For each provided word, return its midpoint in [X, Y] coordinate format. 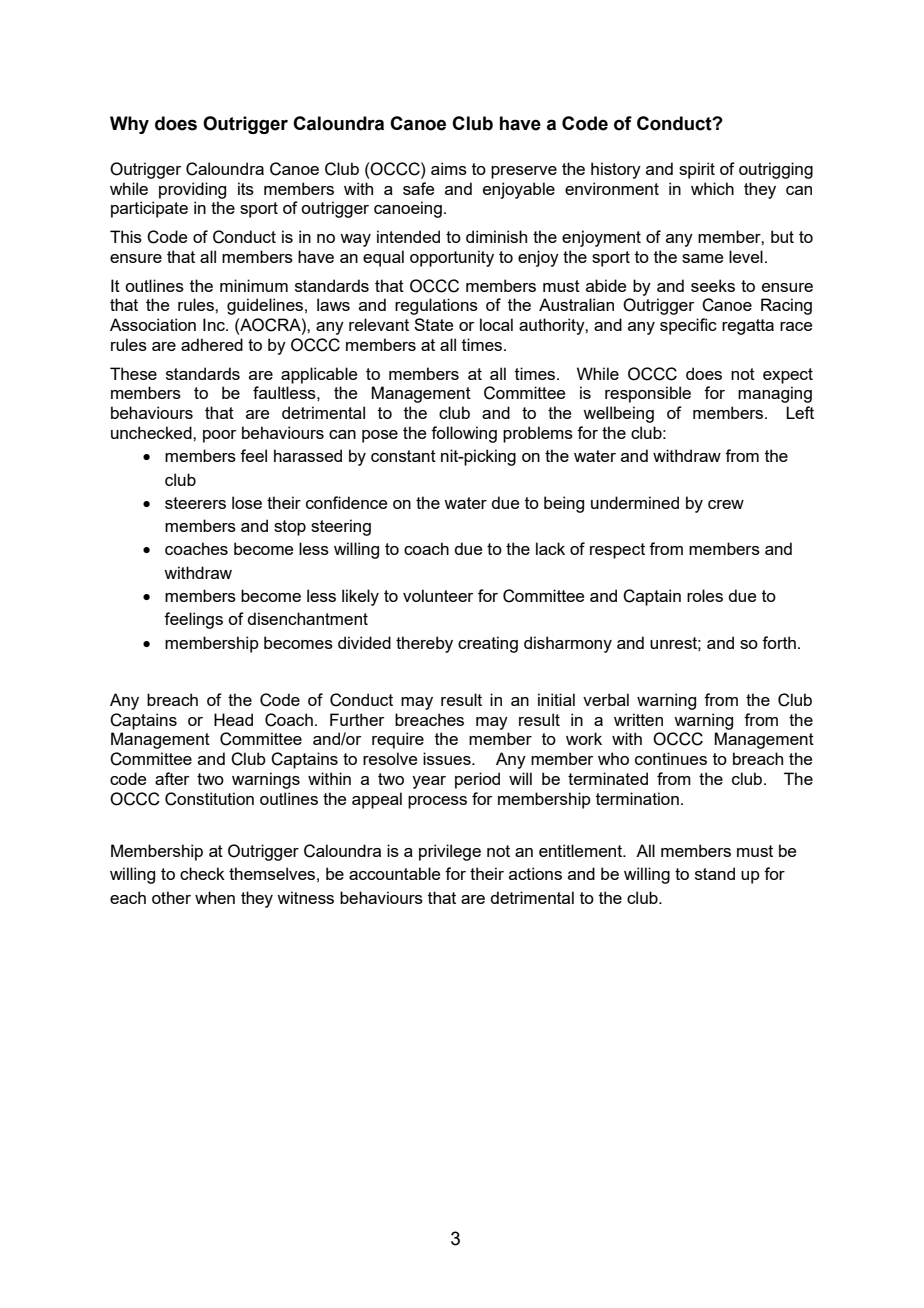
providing [192, 190]
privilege [450, 852]
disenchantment [307, 618]
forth [779, 642]
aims [449, 168]
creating [488, 644]
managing [775, 394]
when [215, 897]
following [464, 434]
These [133, 373]
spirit [697, 170]
